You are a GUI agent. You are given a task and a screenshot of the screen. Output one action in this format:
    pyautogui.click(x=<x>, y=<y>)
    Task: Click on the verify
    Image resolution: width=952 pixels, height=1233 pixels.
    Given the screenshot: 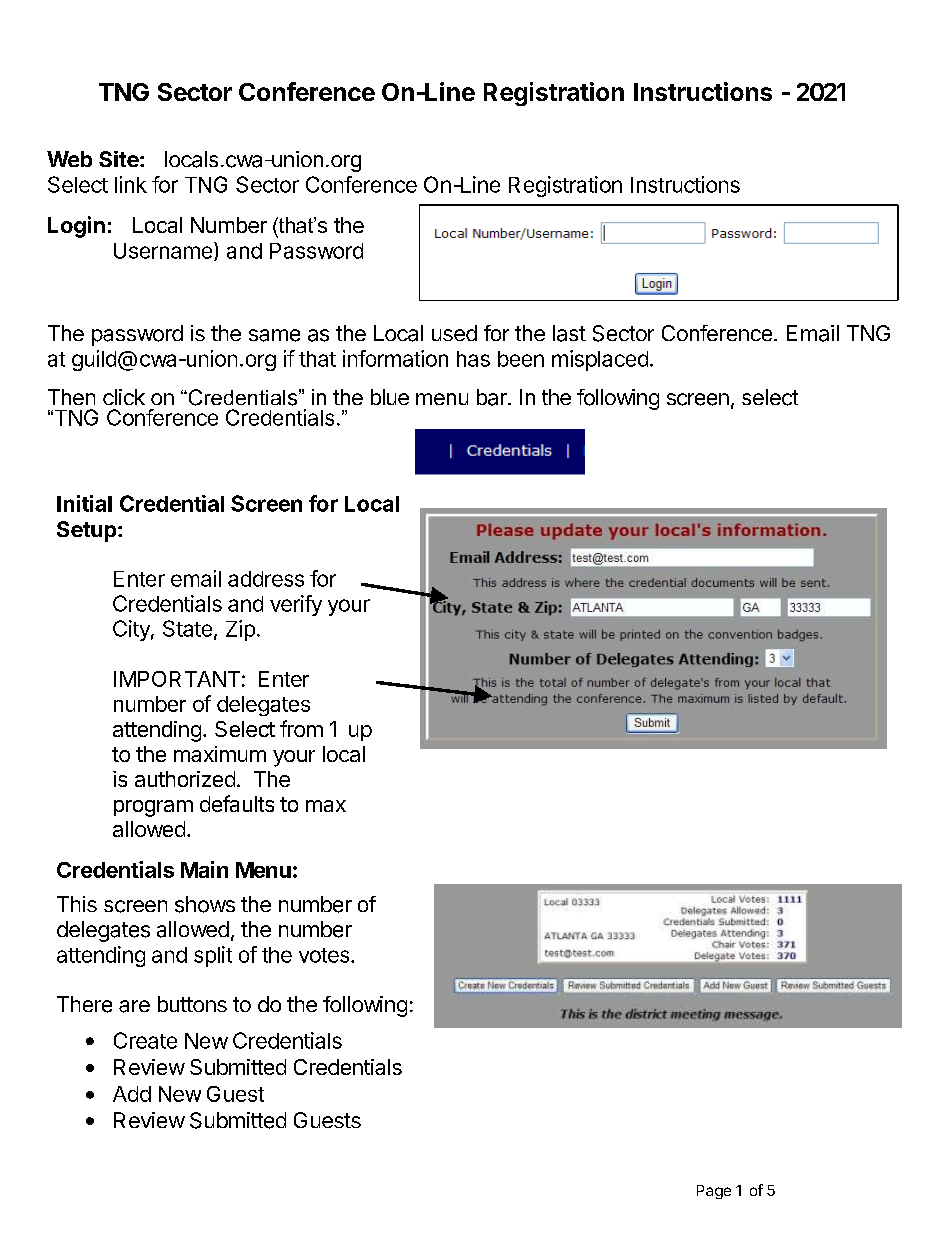 What is the action you would take?
    pyautogui.click(x=296, y=605)
